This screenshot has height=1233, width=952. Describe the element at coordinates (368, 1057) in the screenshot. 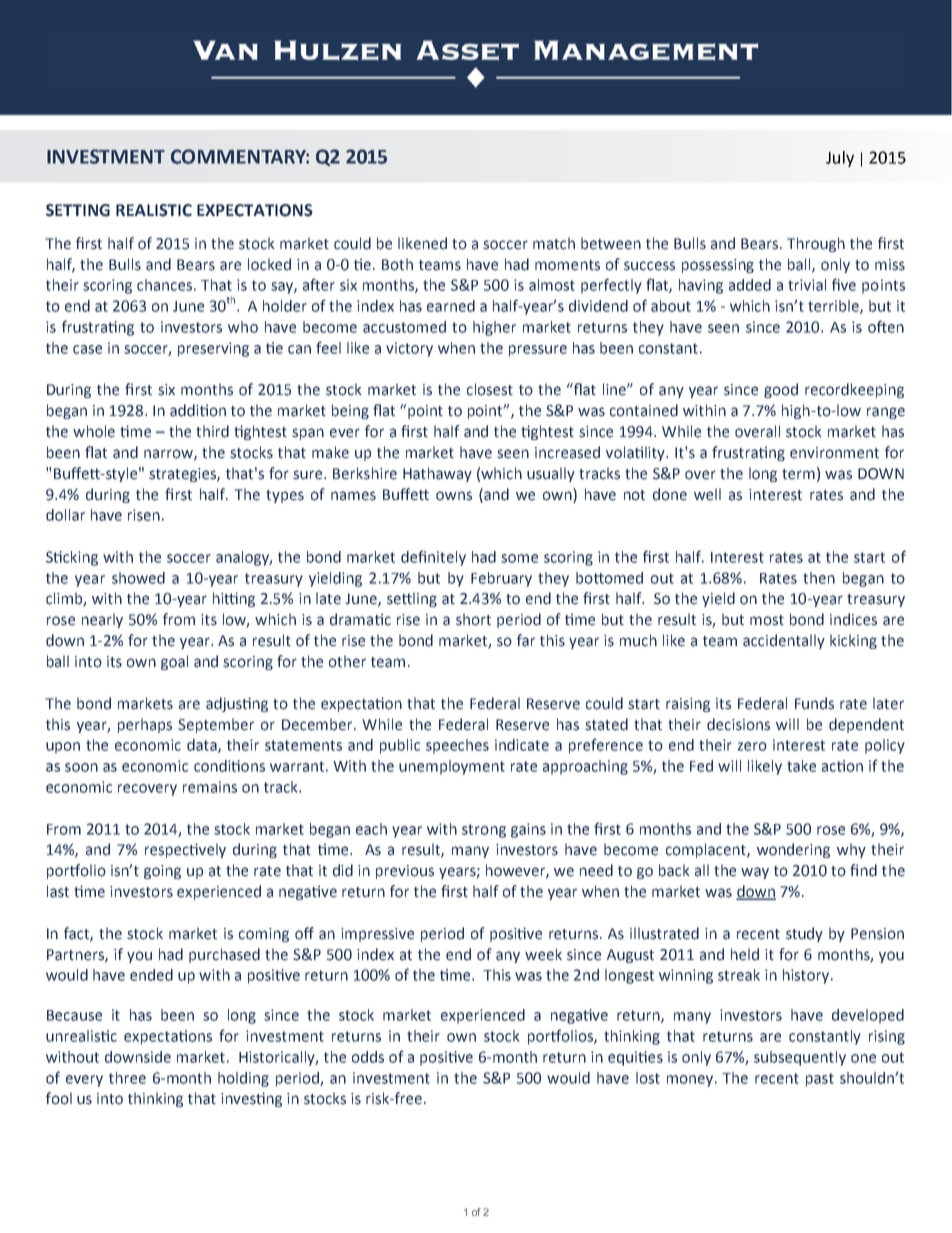

I see `odds` at that location.
